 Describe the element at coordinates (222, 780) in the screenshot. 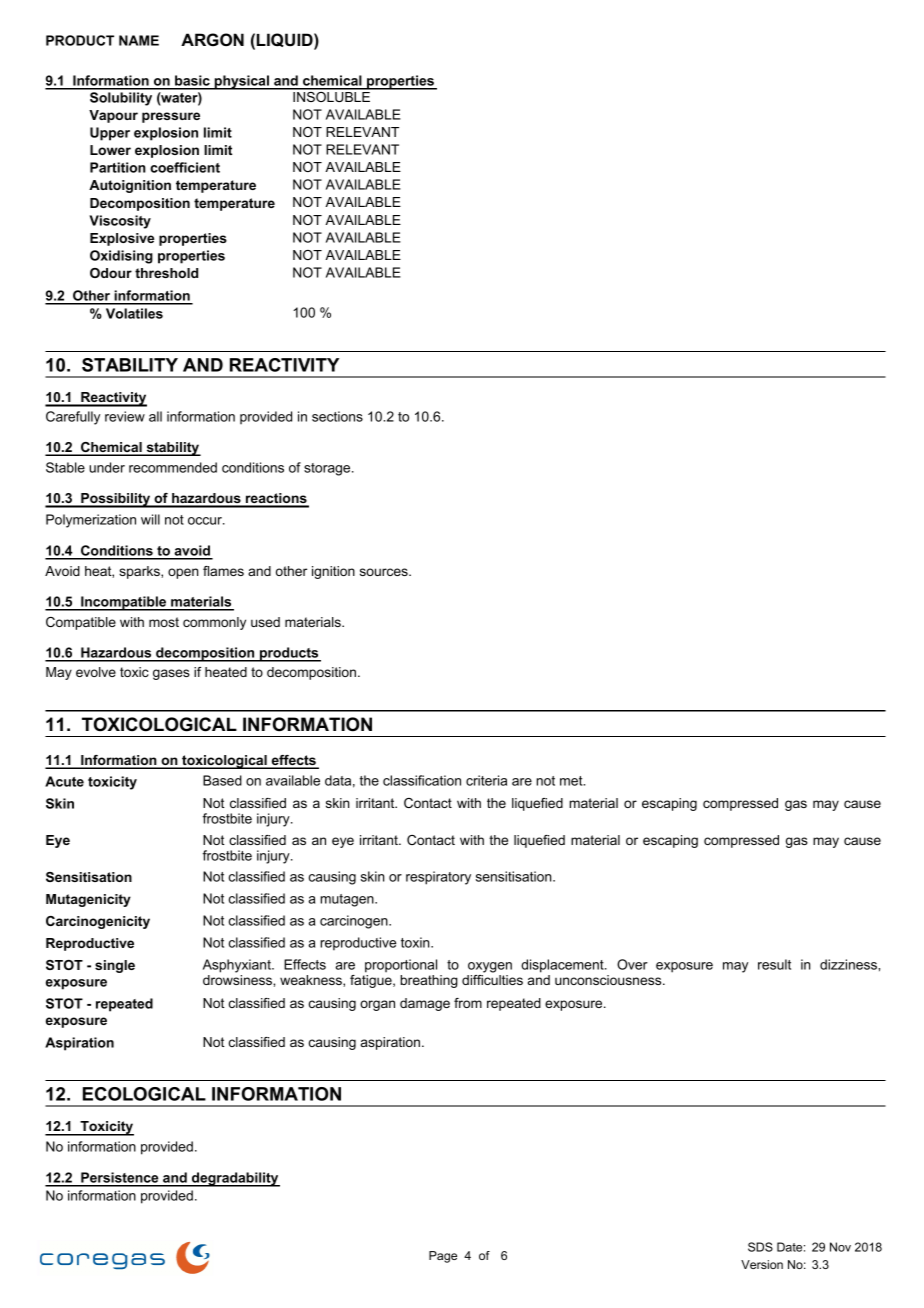

I see `Based` at that location.
